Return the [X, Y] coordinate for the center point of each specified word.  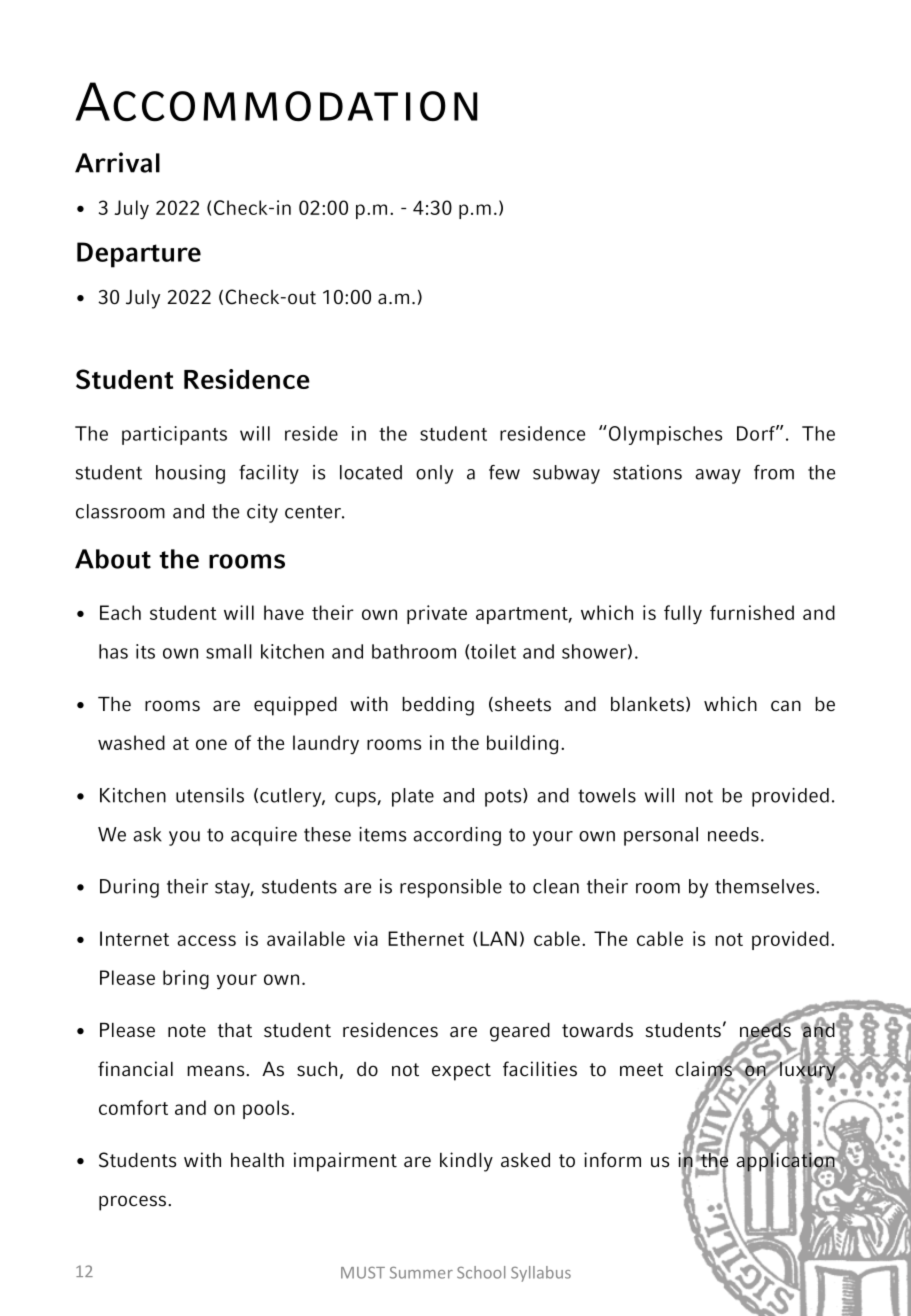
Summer [421, 1273]
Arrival [117, 162]
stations [647, 472]
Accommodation [276, 102]
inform [612, 1159]
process [132, 1203]
